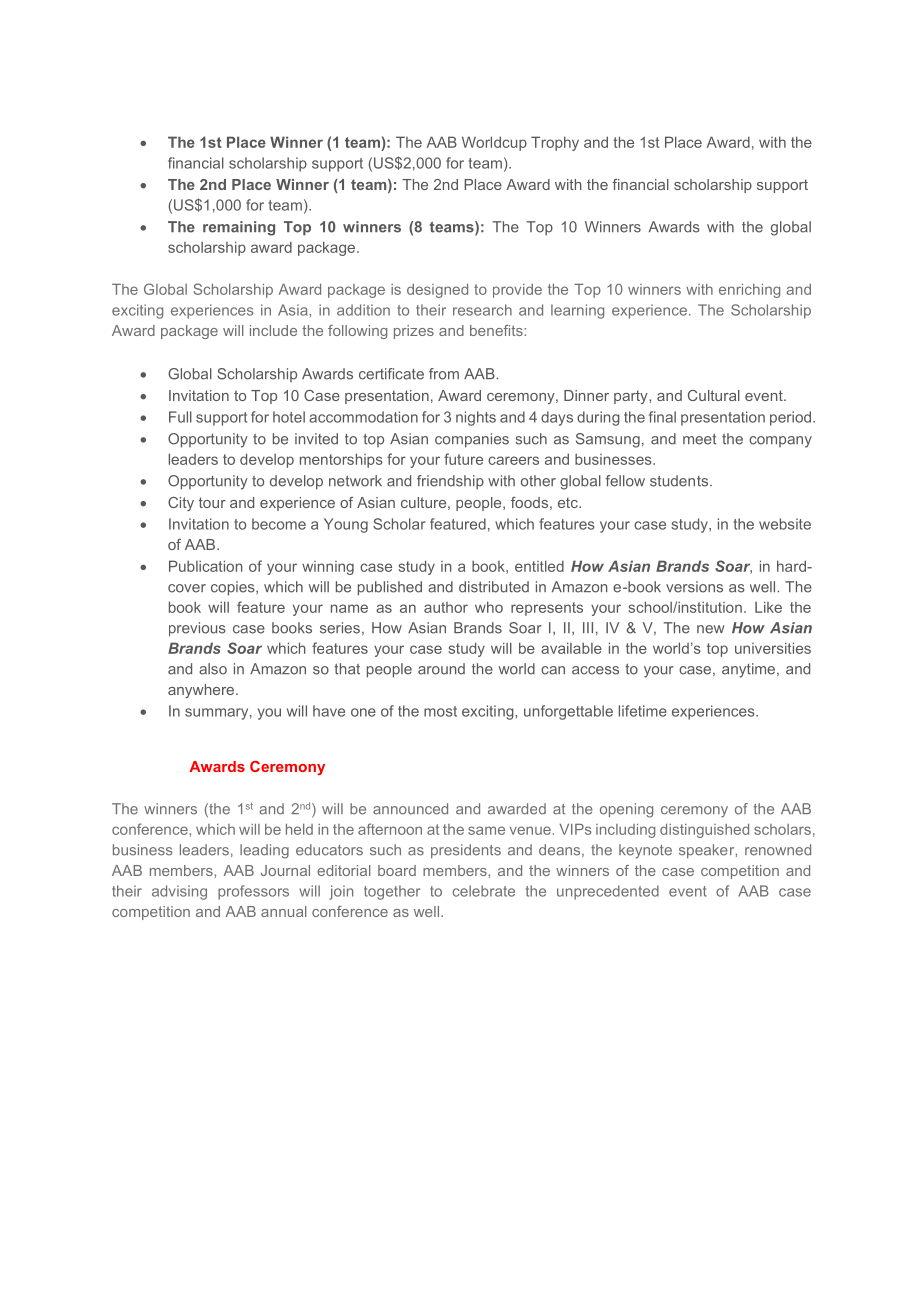 Image resolution: width=924 pixels, height=1308 pixels. What do you see at coordinates (441, 669) in the image?
I see `around` at bounding box center [441, 669].
